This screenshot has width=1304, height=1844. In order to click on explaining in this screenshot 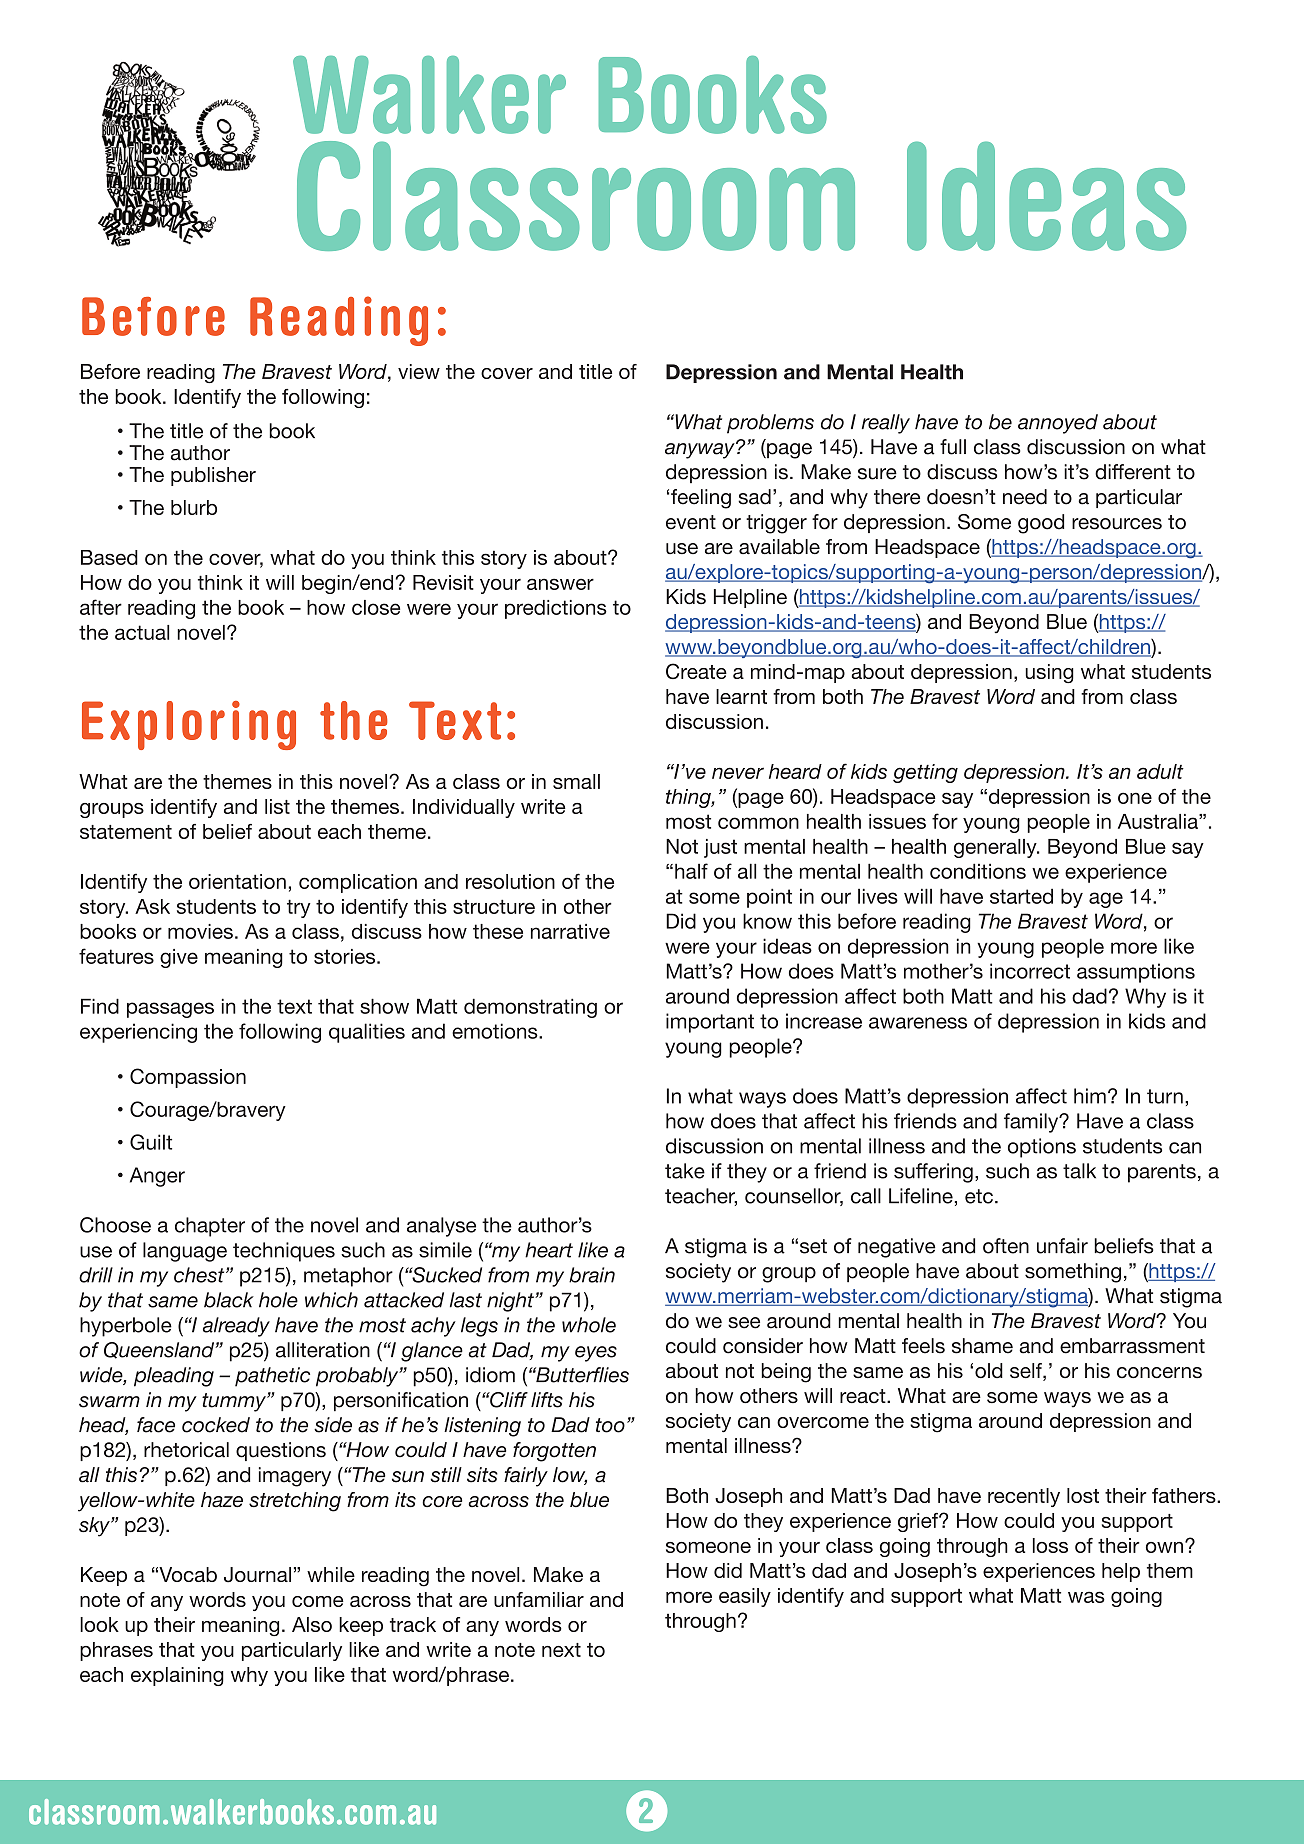, I will do `click(177, 1676)`.
